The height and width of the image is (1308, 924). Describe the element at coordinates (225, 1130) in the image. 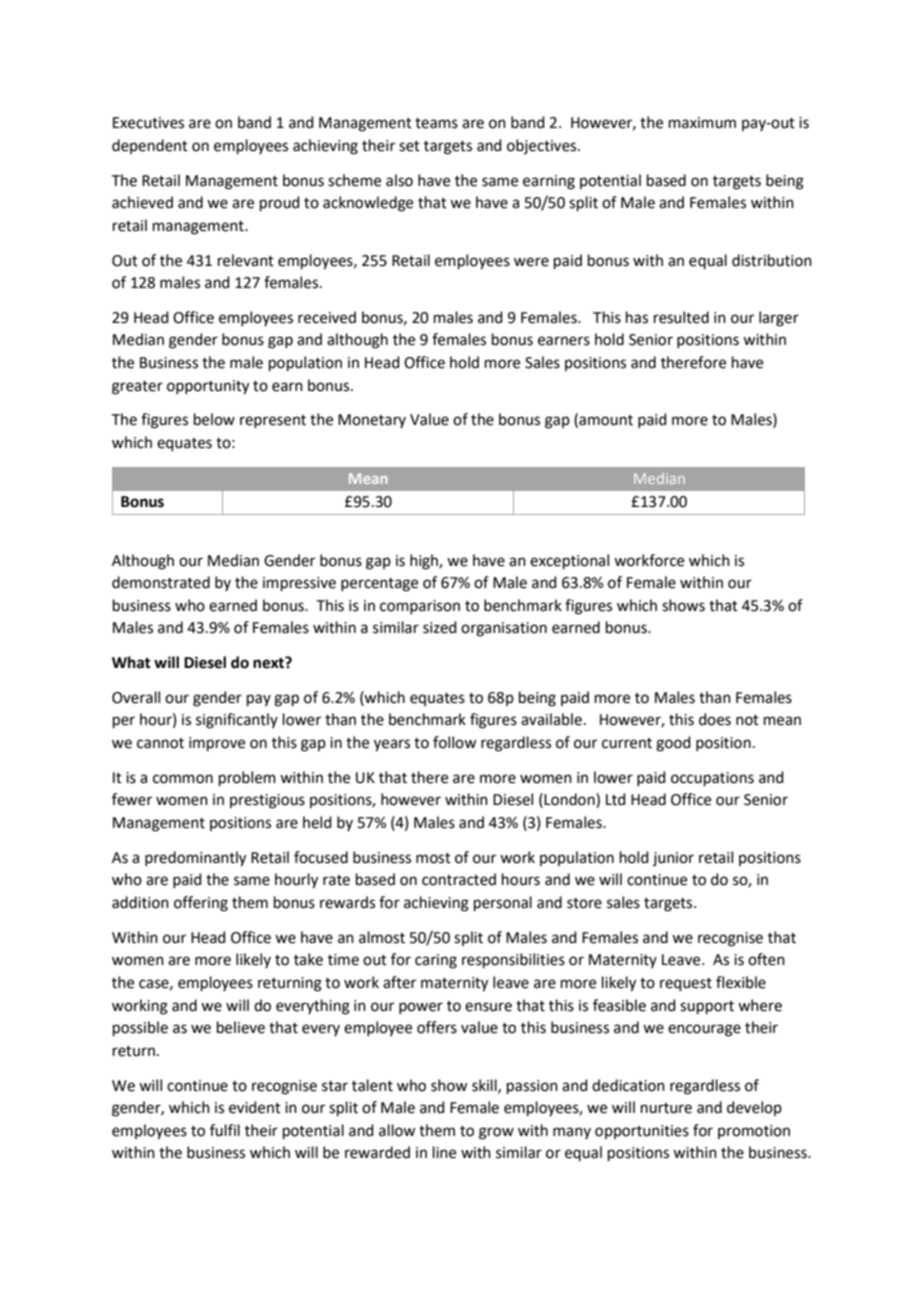

I see `fulfil` at that location.
